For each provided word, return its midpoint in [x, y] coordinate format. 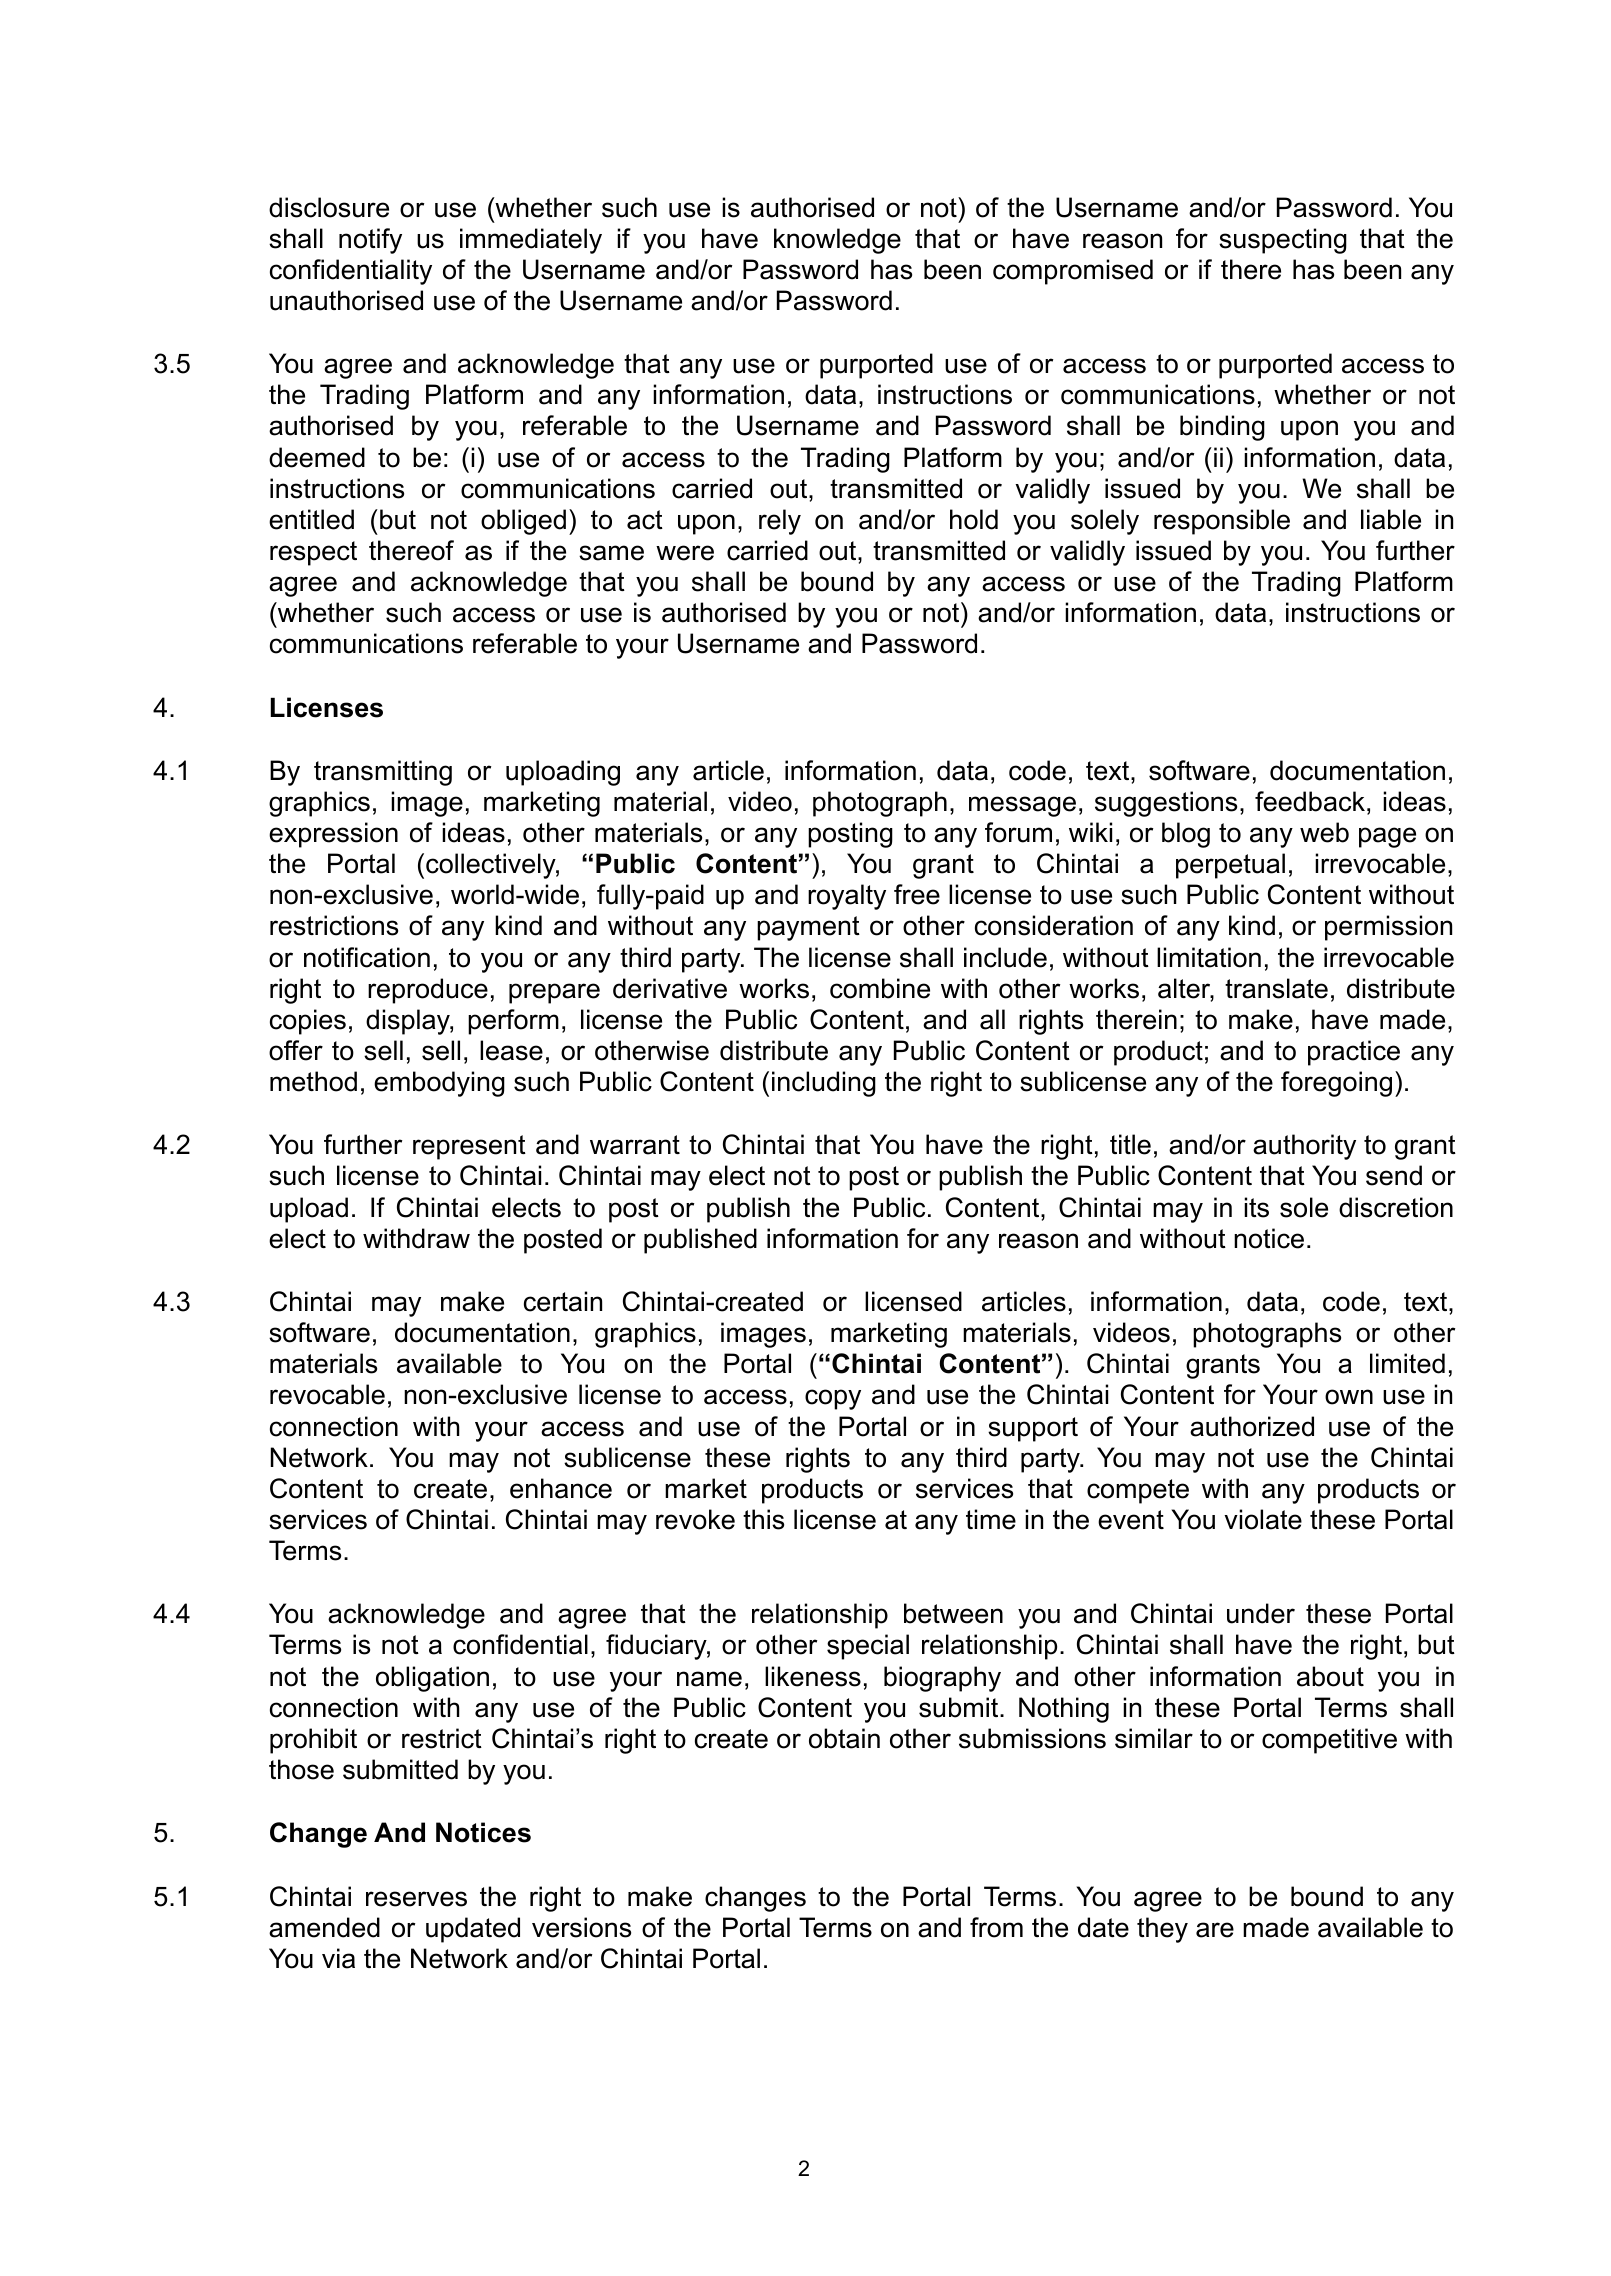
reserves [416, 1899]
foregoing [1336, 1084]
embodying [439, 1084]
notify [370, 241]
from [996, 1927]
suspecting [1283, 241]
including [824, 1084]
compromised [1073, 272]
